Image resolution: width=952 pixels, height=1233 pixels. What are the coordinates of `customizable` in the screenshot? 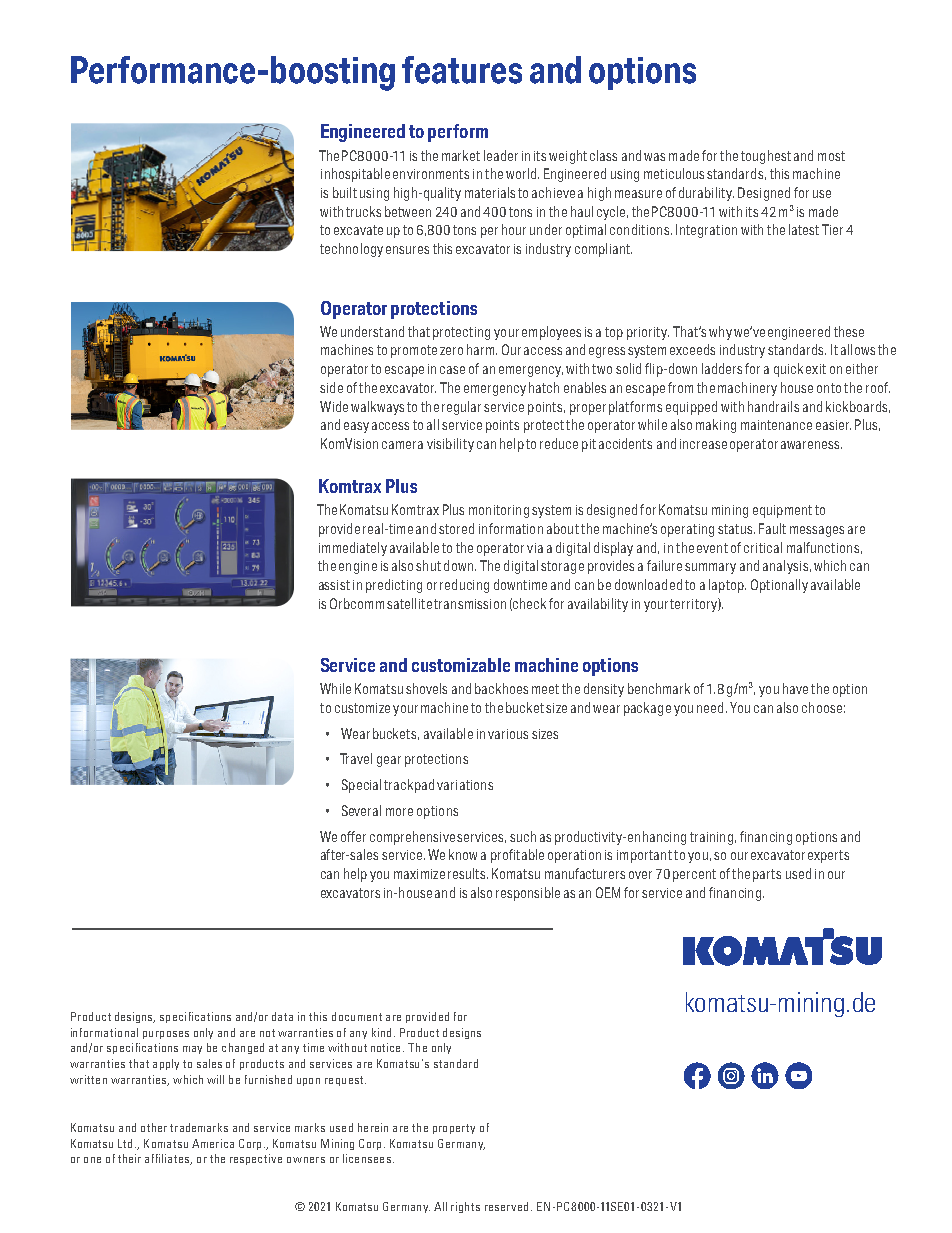 It's located at (461, 665).
